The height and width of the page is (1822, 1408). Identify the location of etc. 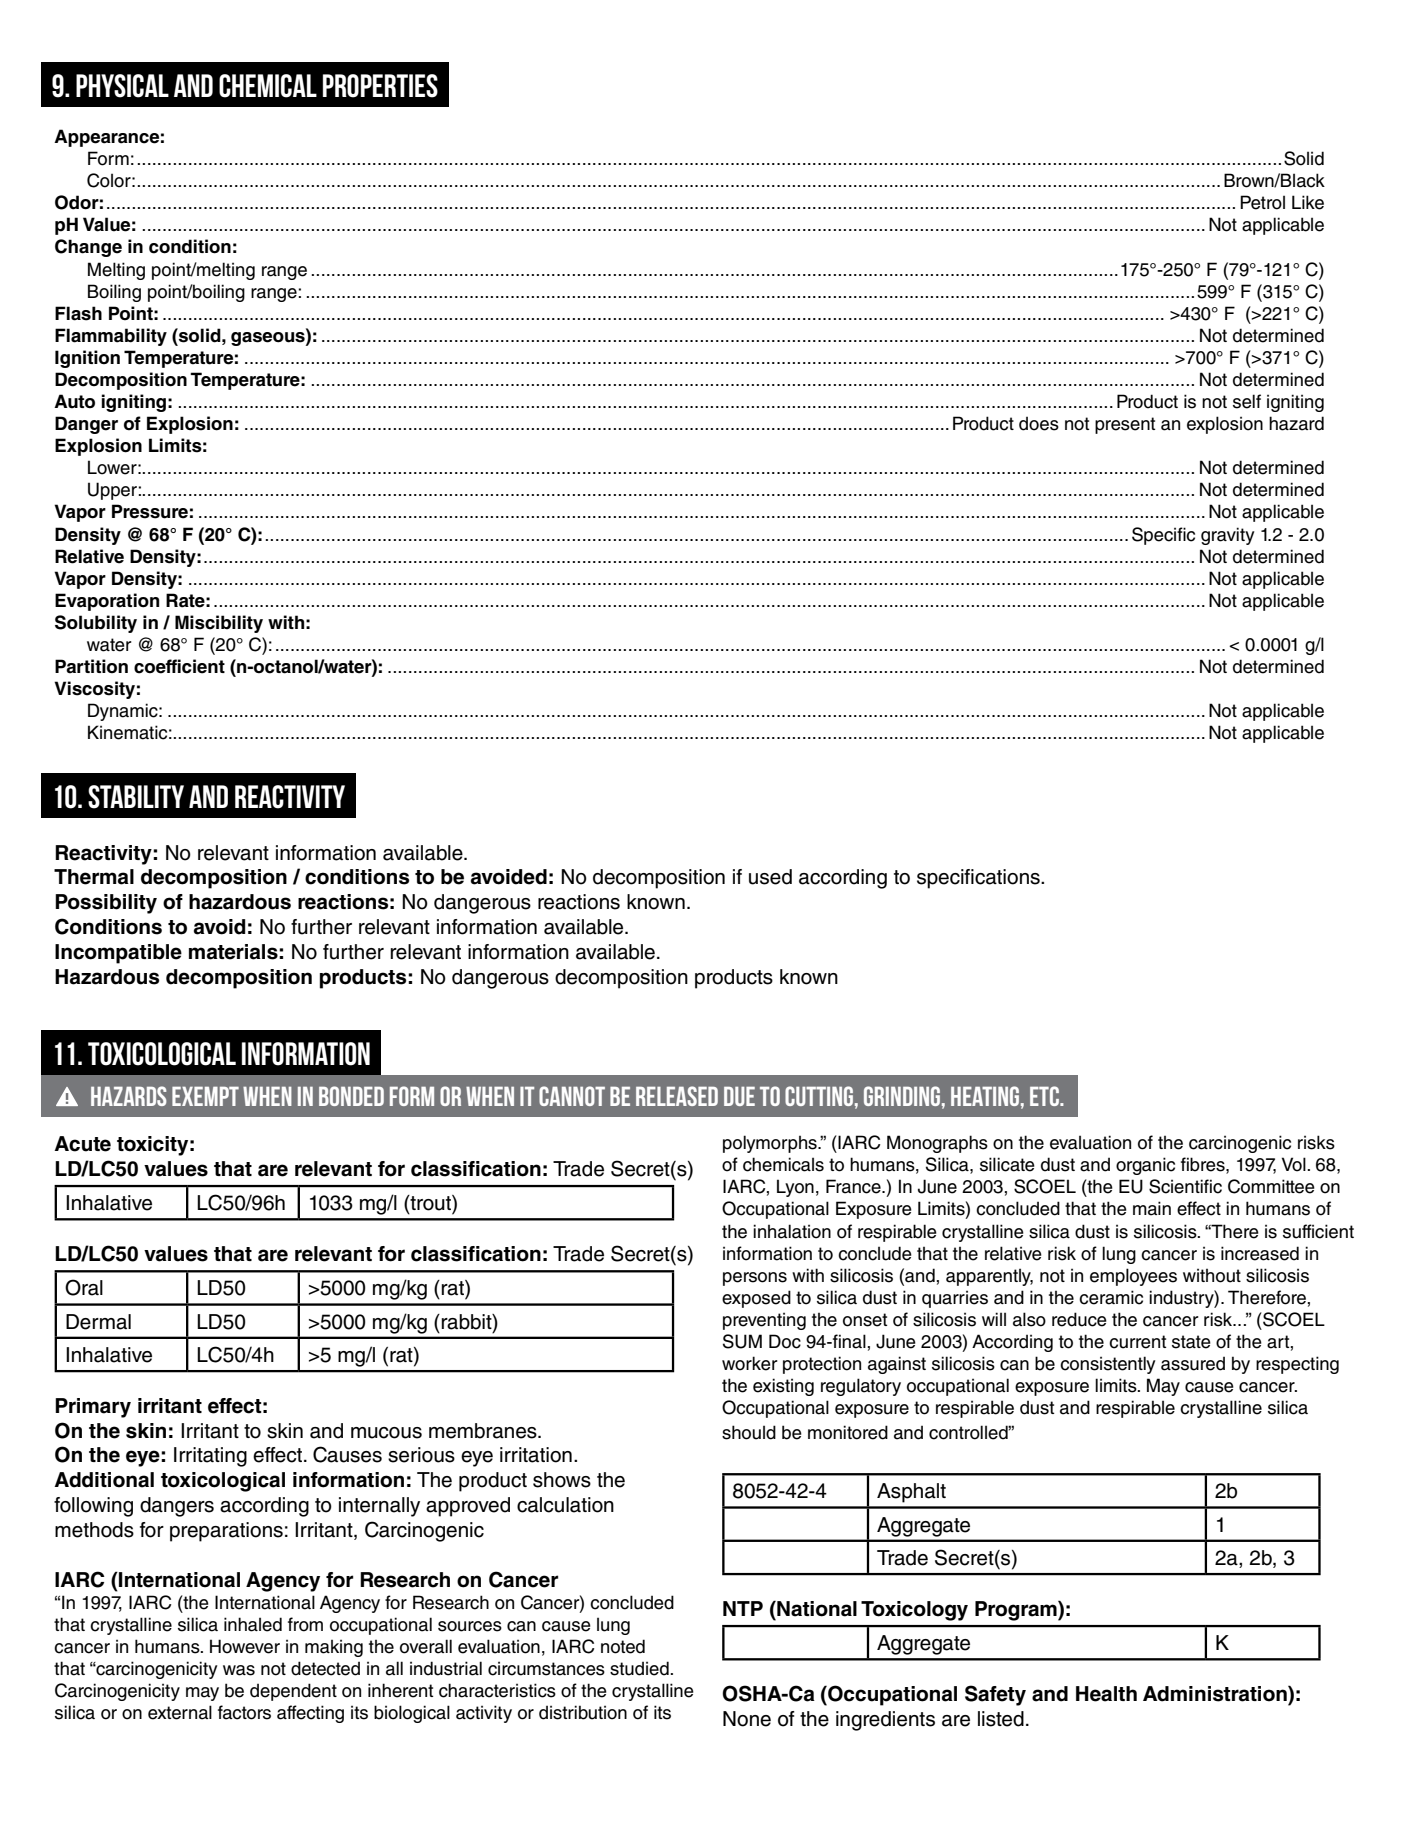
(1045, 1096).
